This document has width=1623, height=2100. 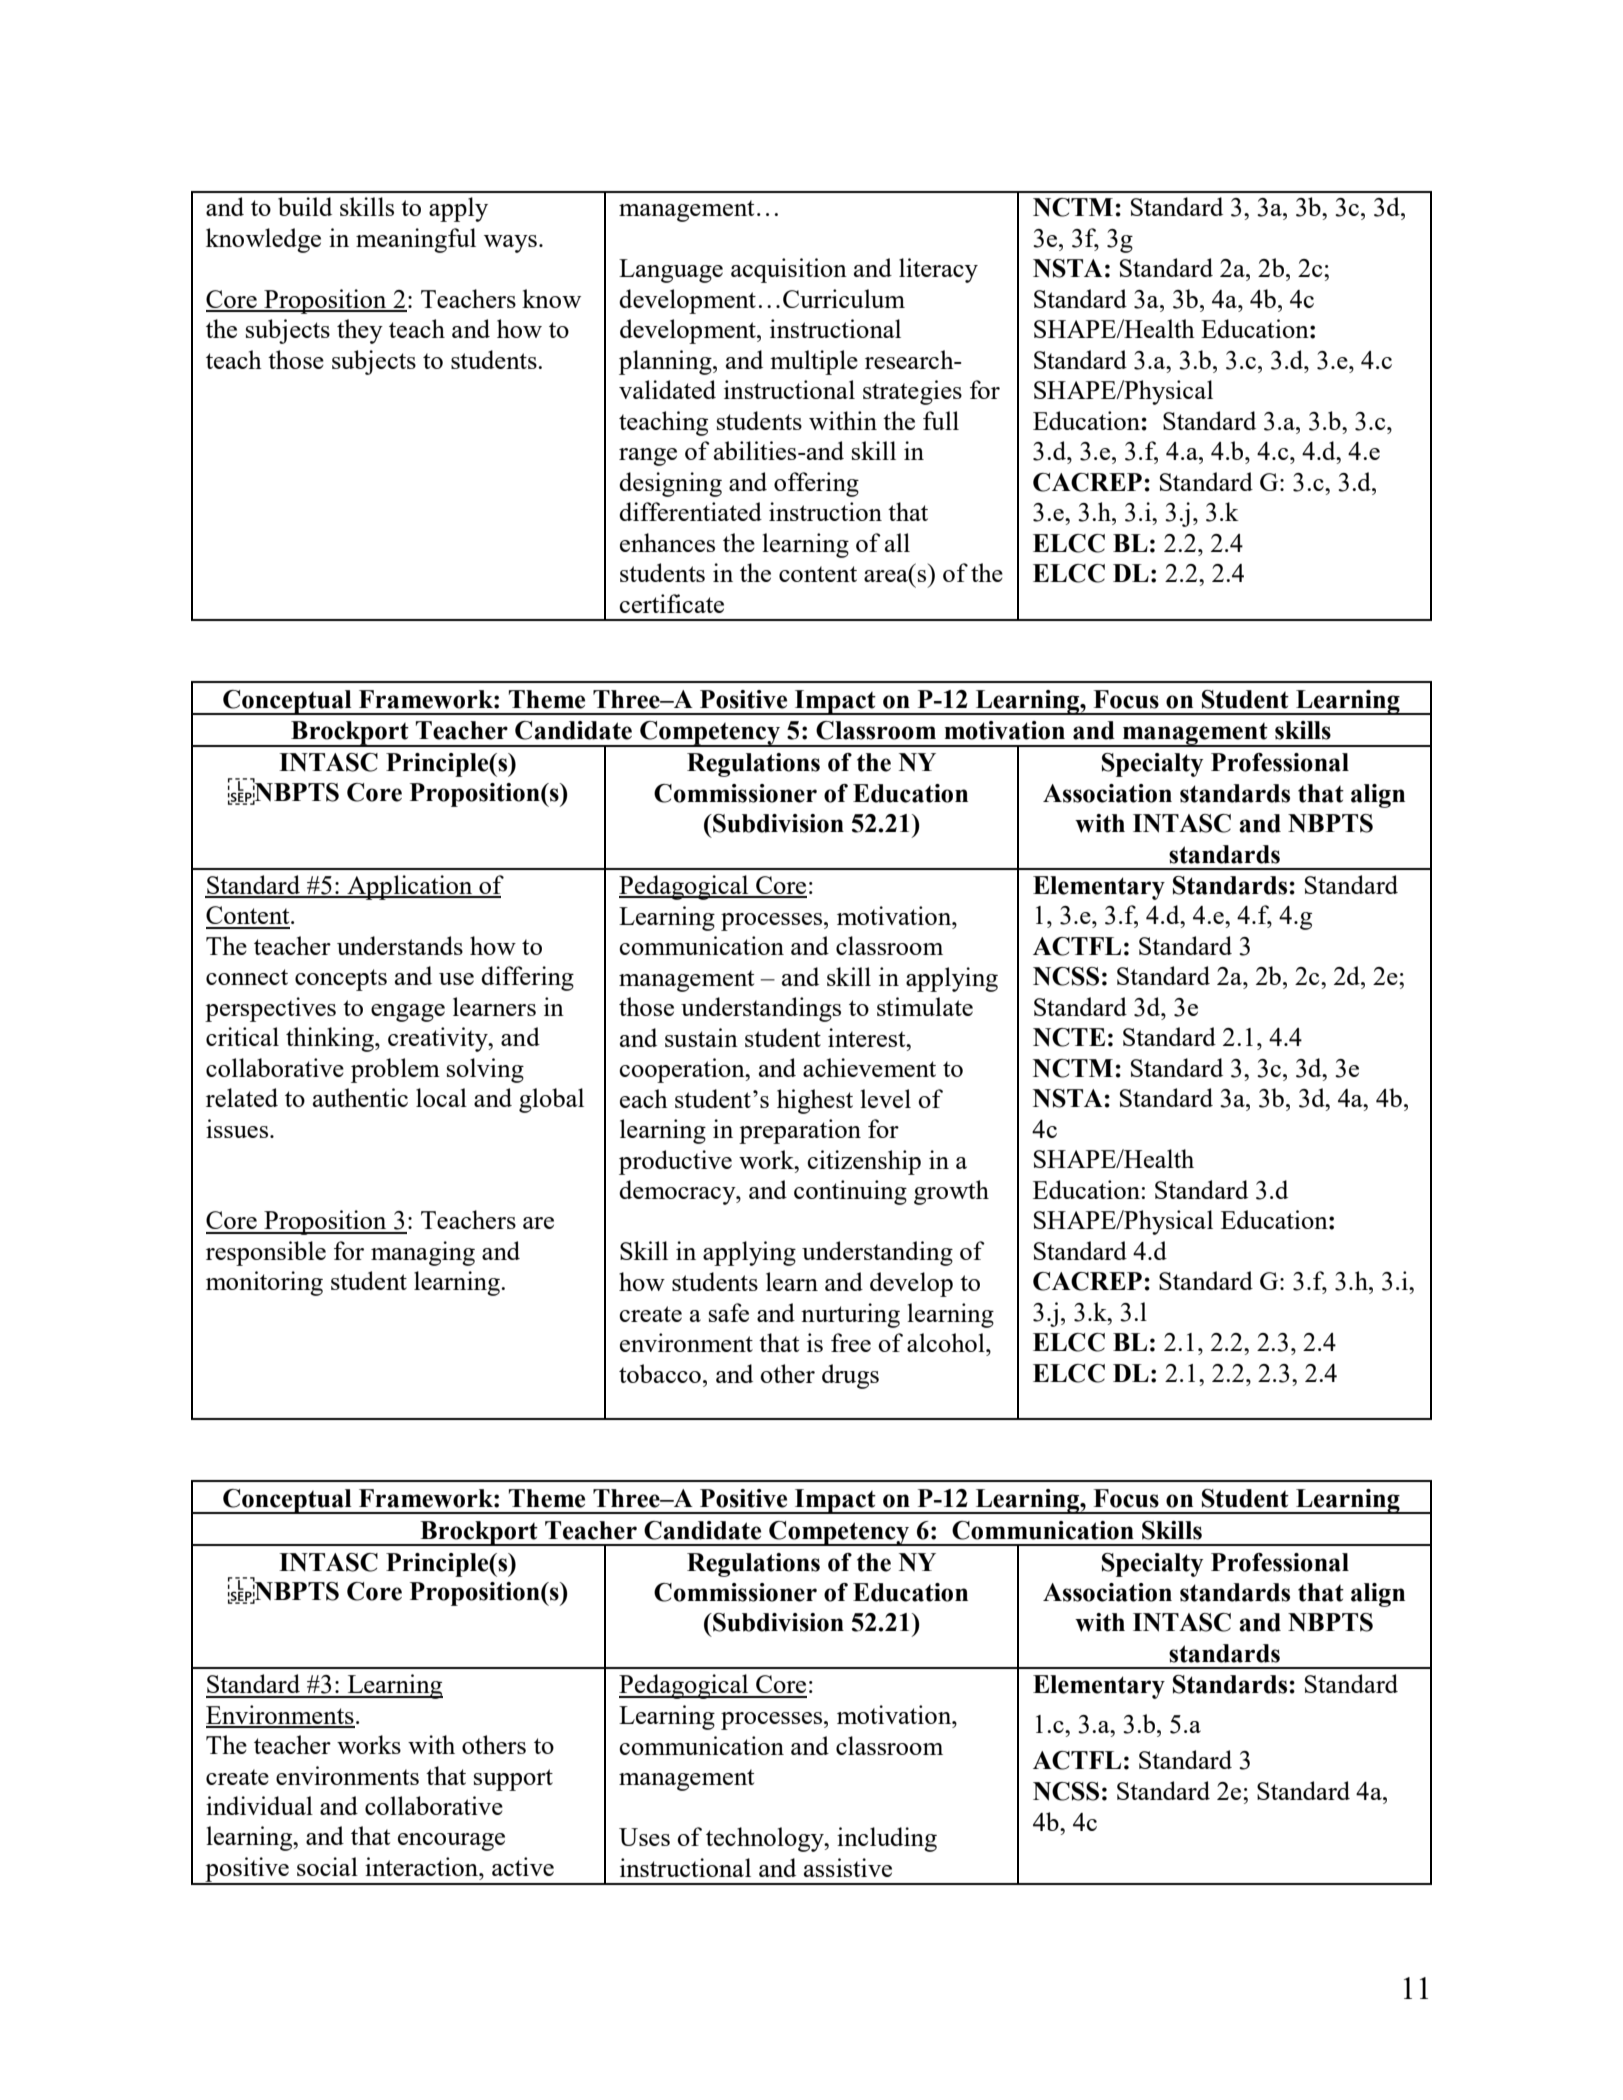 What do you see at coordinates (897, 542) in the document?
I see `all` at bounding box center [897, 542].
